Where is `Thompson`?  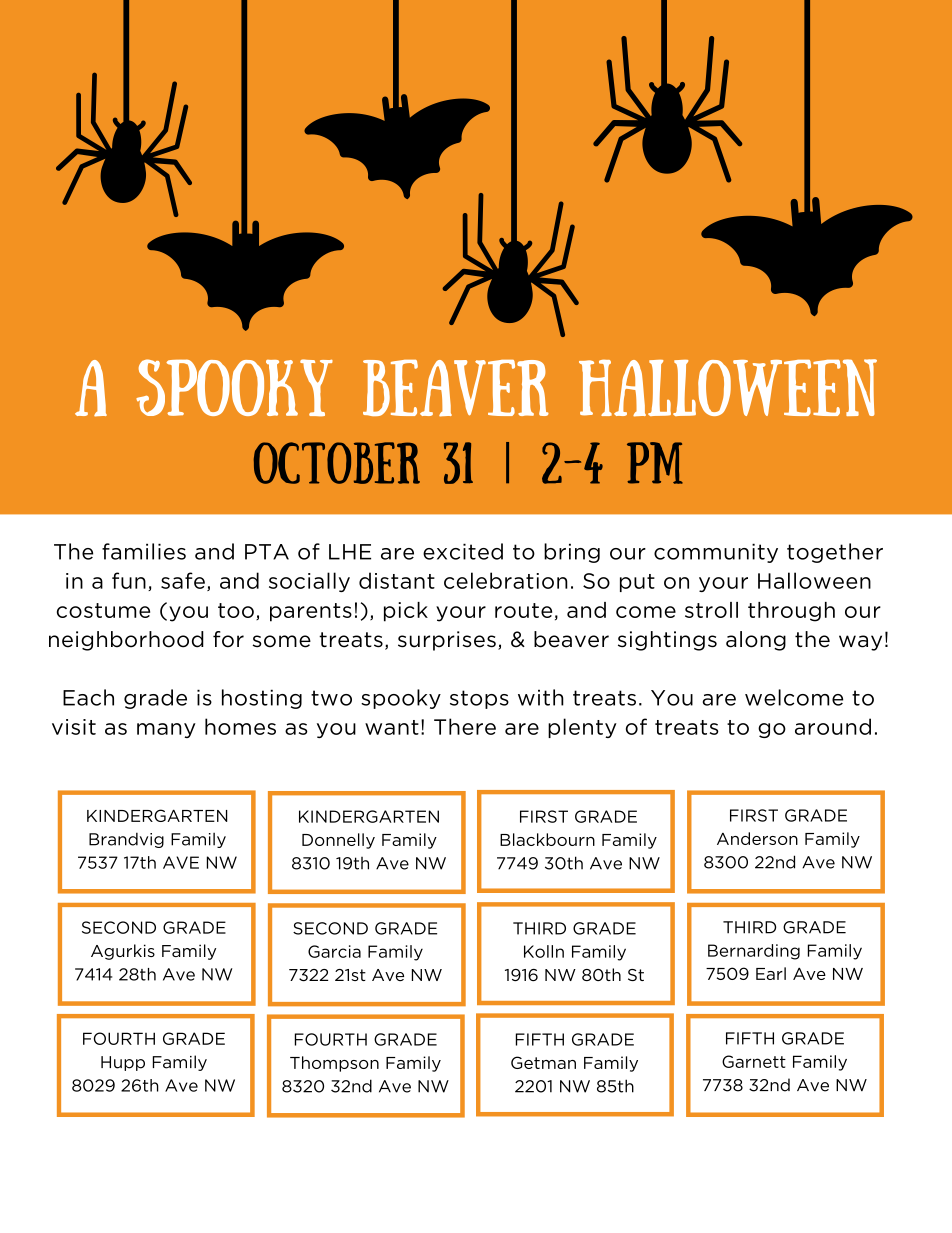
Thompson is located at coordinates (334, 1064).
